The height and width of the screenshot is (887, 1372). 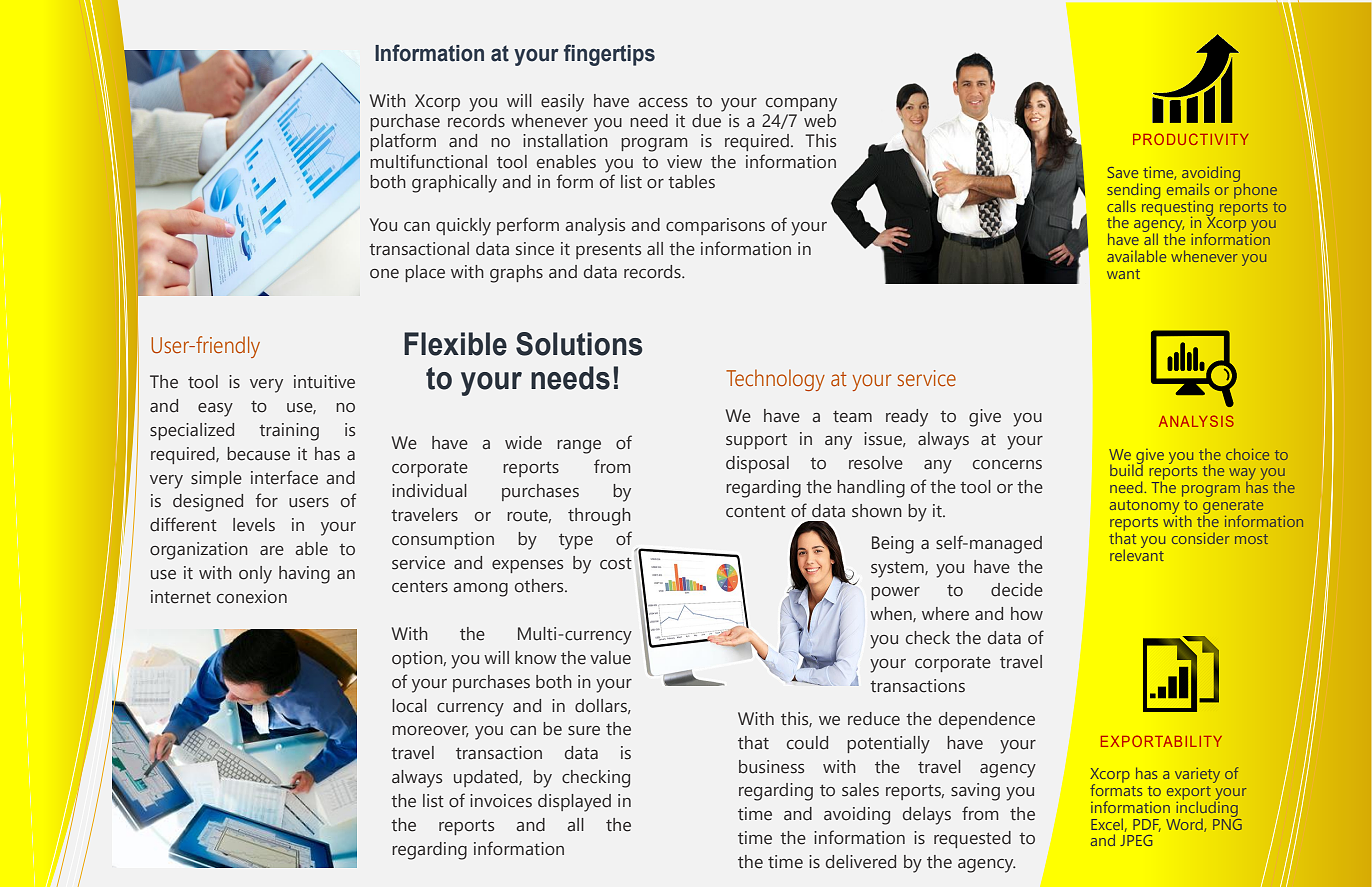 I want to click on Technology, so click(x=775, y=380).
